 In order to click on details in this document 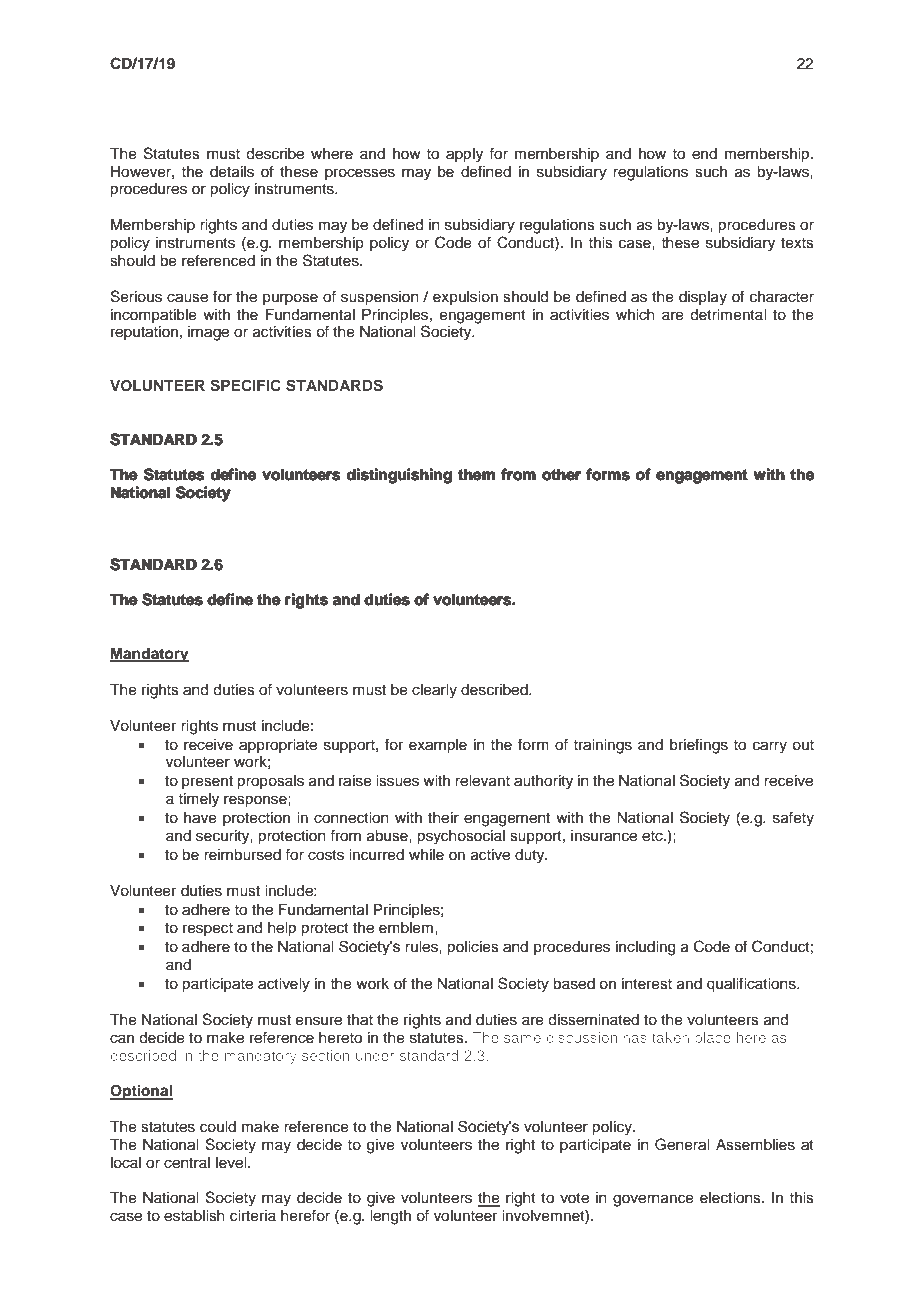, I will do `click(232, 172)`.
